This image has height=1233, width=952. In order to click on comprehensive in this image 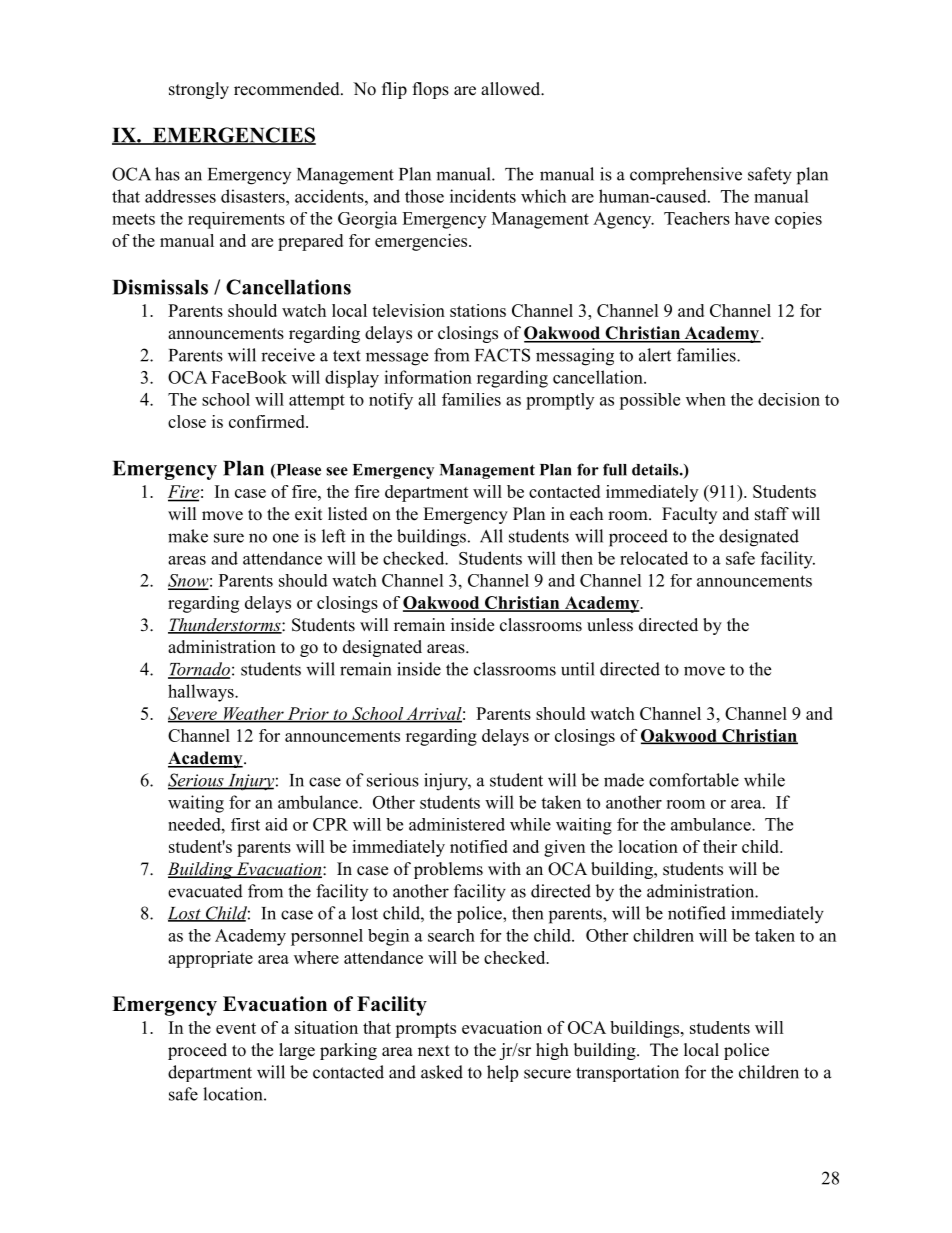, I will do `click(686, 176)`.
